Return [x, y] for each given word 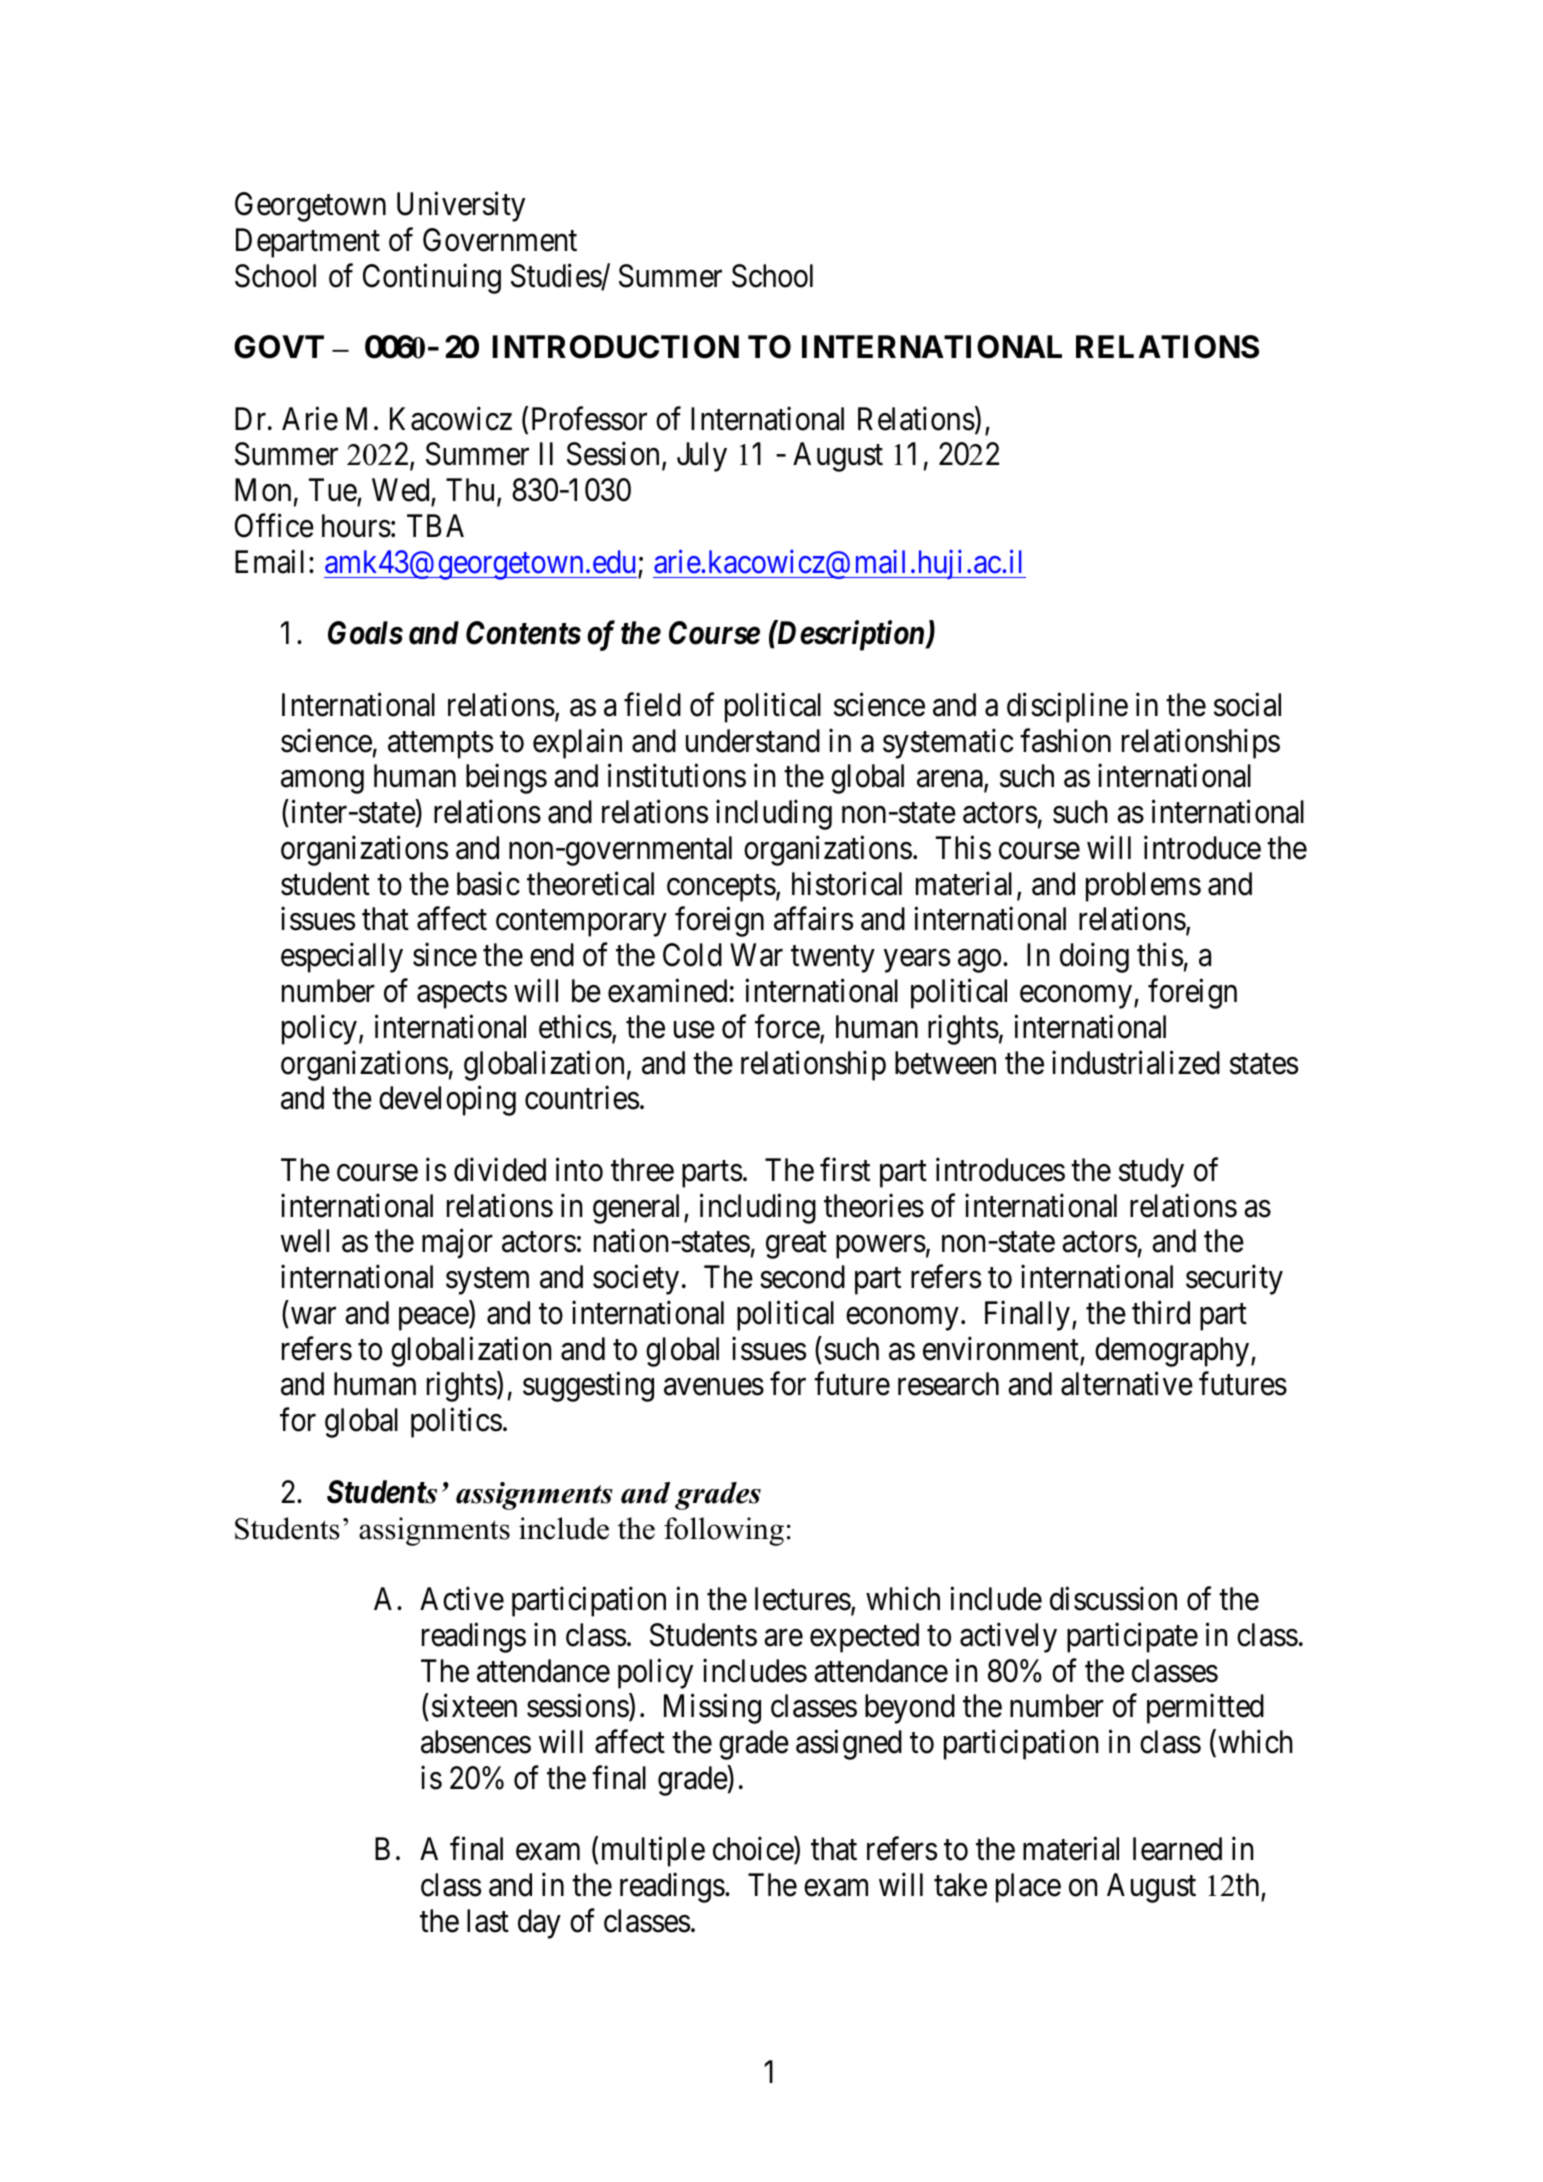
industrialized [1136, 1062]
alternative [1127, 1384]
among [322, 782]
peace [434, 1319]
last [488, 1921]
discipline [1067, 708]
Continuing [432, 278]
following [724, 1531]
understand [753, 741]
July [702, 457]
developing [447, 1101]
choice [754, 1850]
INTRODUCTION [615, 347]
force [788, 1028]
